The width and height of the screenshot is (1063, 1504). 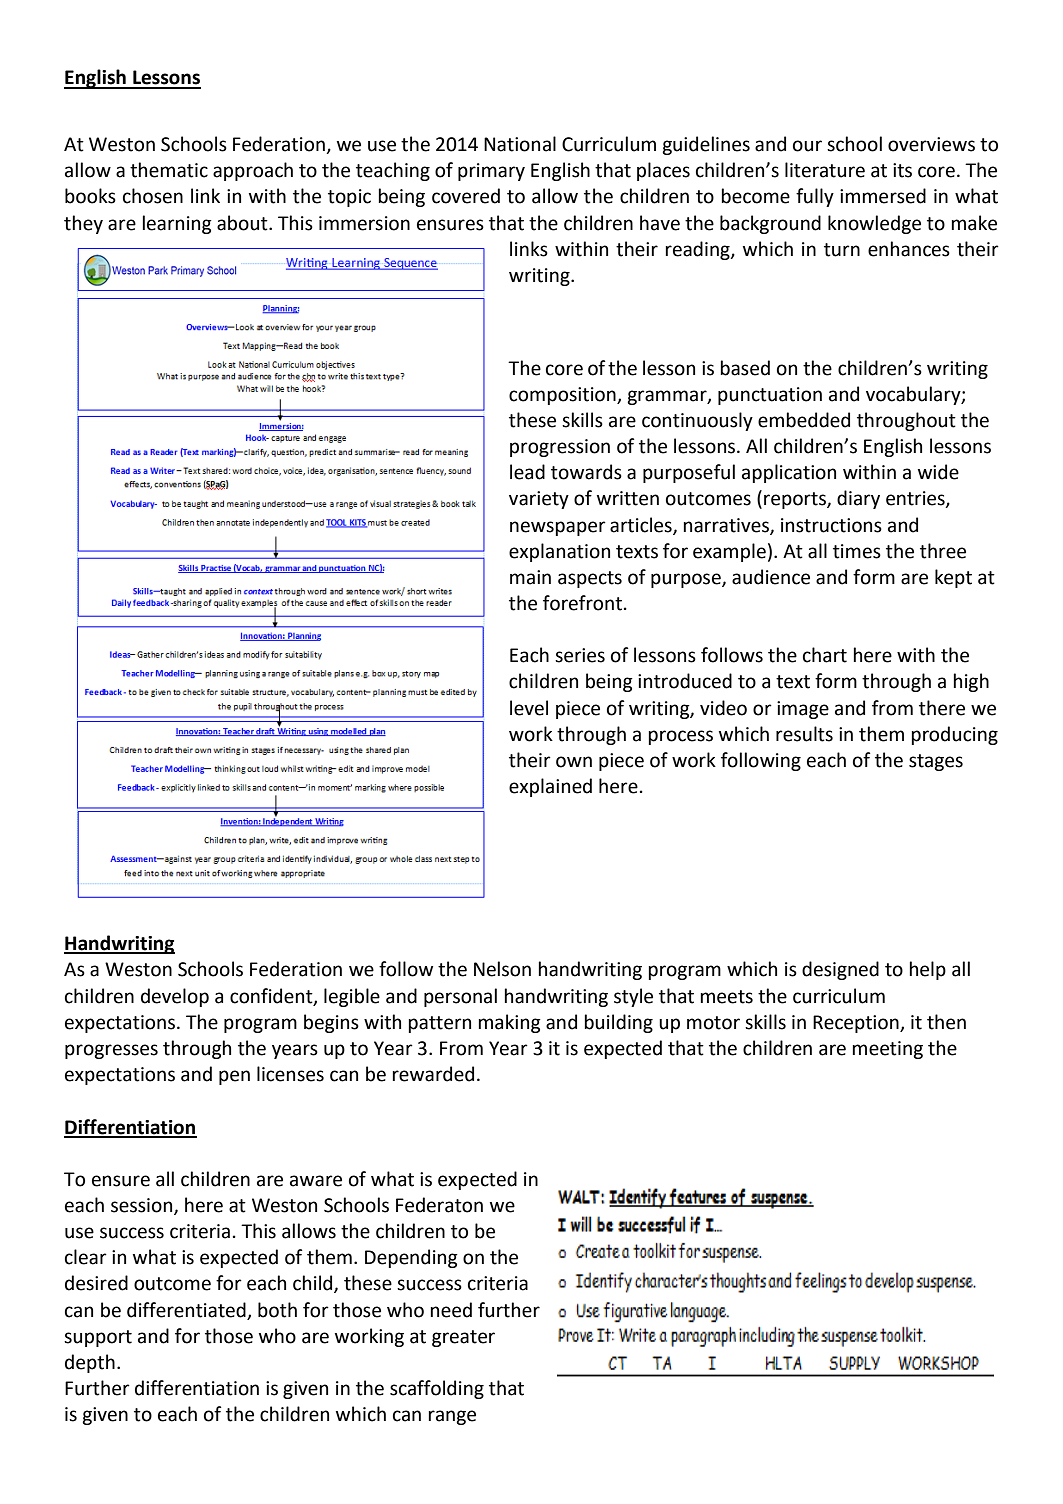 What do you see at coordinates (491, 172) in the screenshot?
I see `primary` at bounding box center [491, 172].
